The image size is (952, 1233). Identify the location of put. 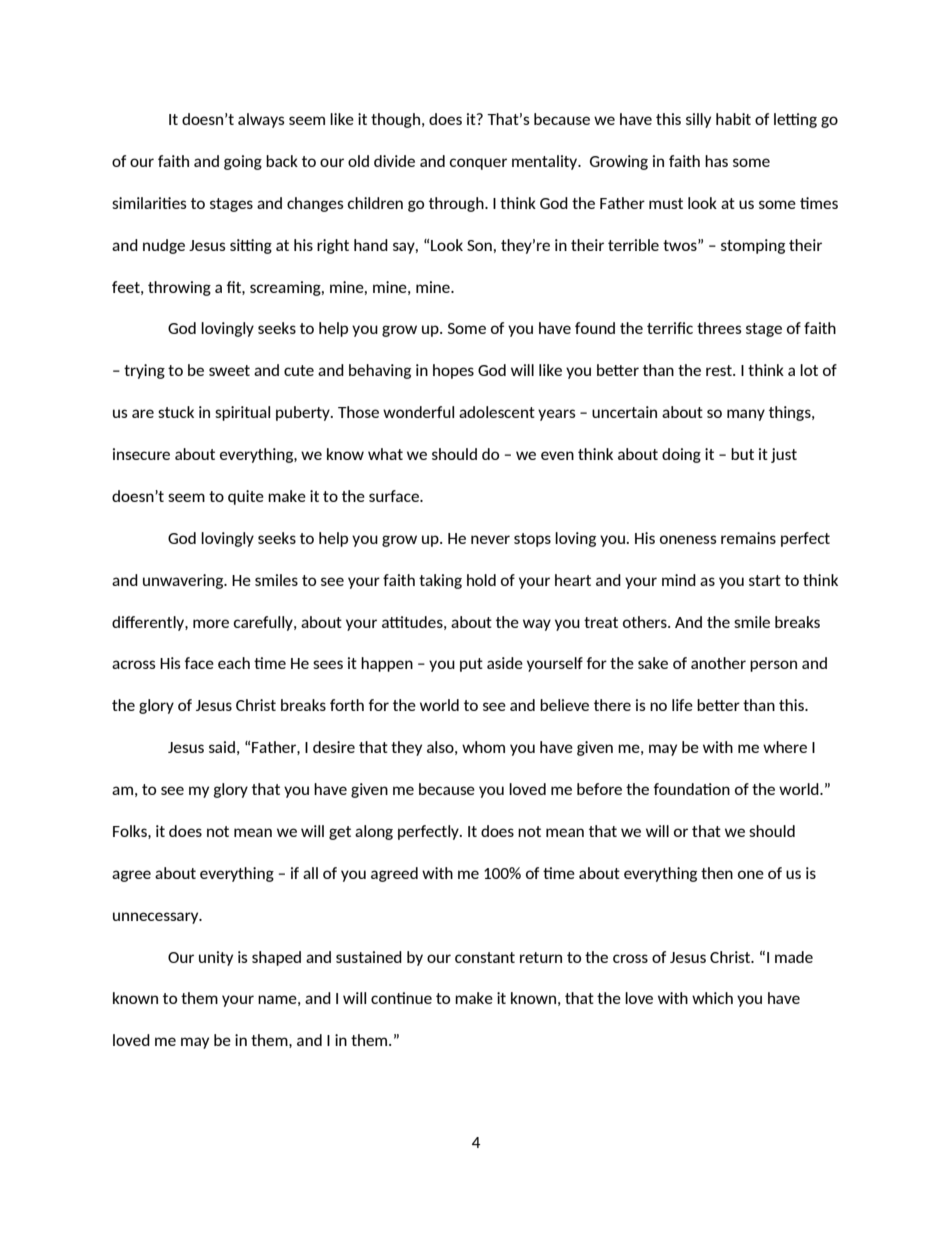
(471, 665).
